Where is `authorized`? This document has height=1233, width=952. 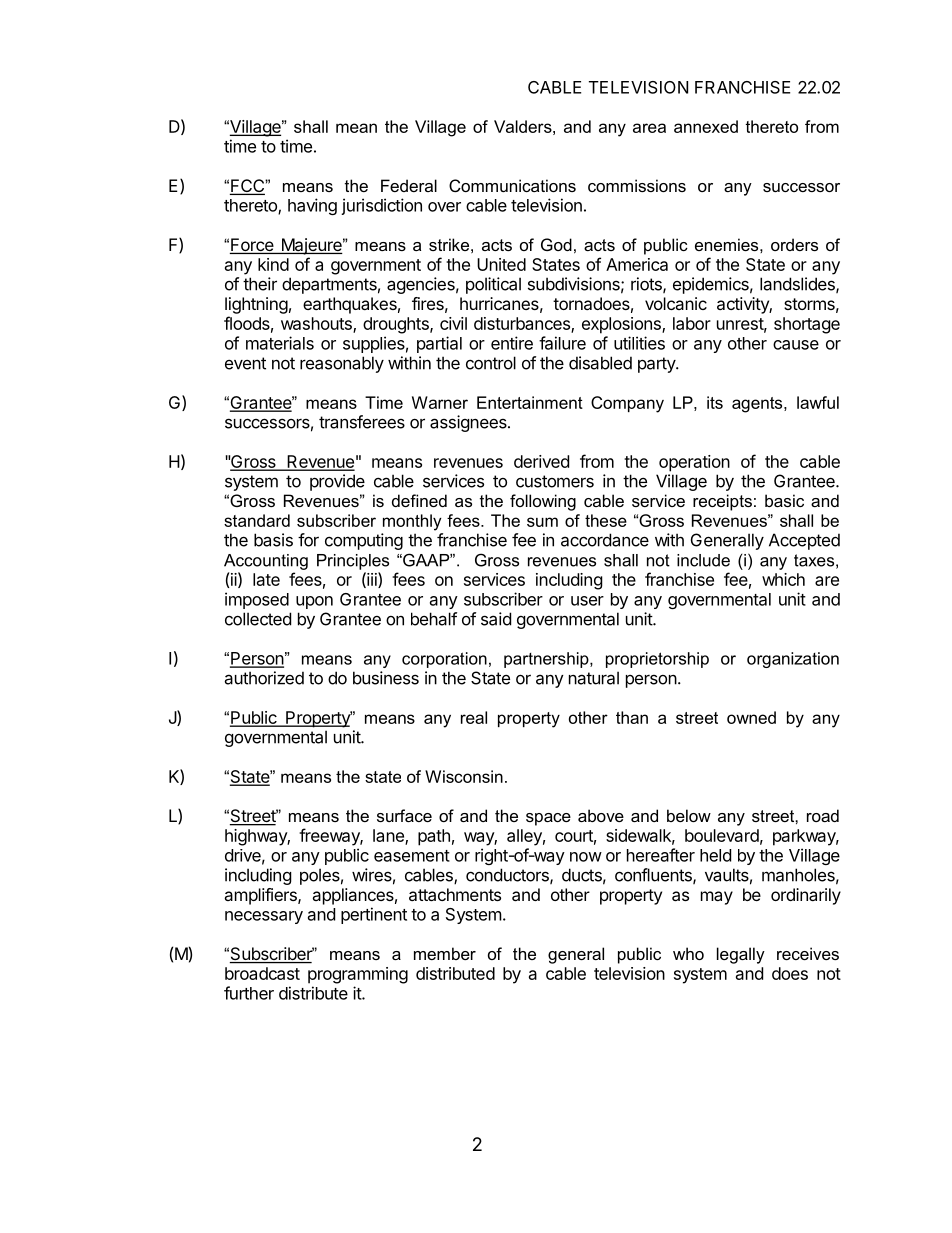 authorized is located at coordinates (264, 678).
